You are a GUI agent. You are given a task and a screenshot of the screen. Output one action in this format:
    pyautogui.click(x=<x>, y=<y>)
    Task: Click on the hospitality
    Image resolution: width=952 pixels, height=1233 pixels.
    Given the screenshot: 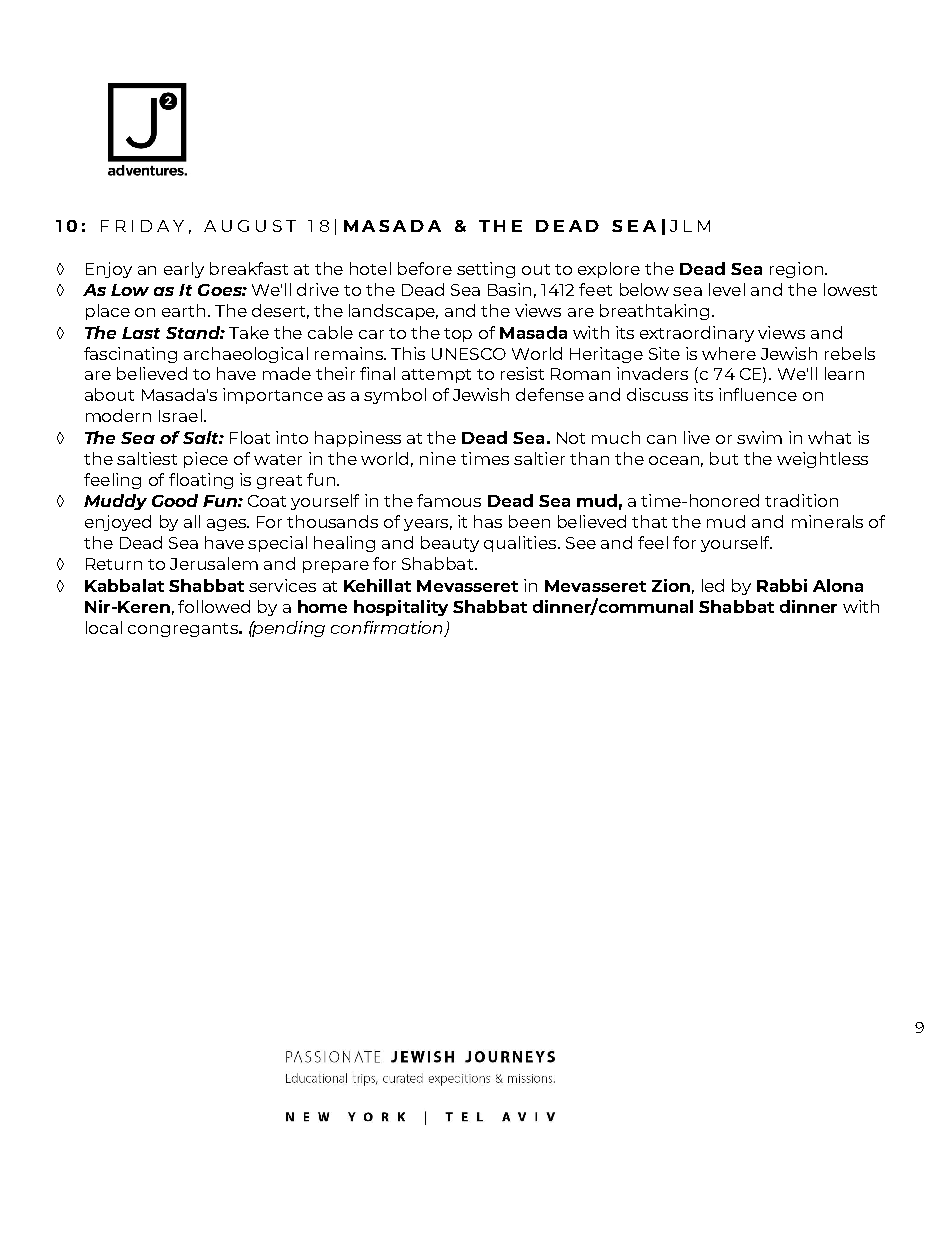 What is the action you would take?
    pyautogui.click(x=401, y=608)
